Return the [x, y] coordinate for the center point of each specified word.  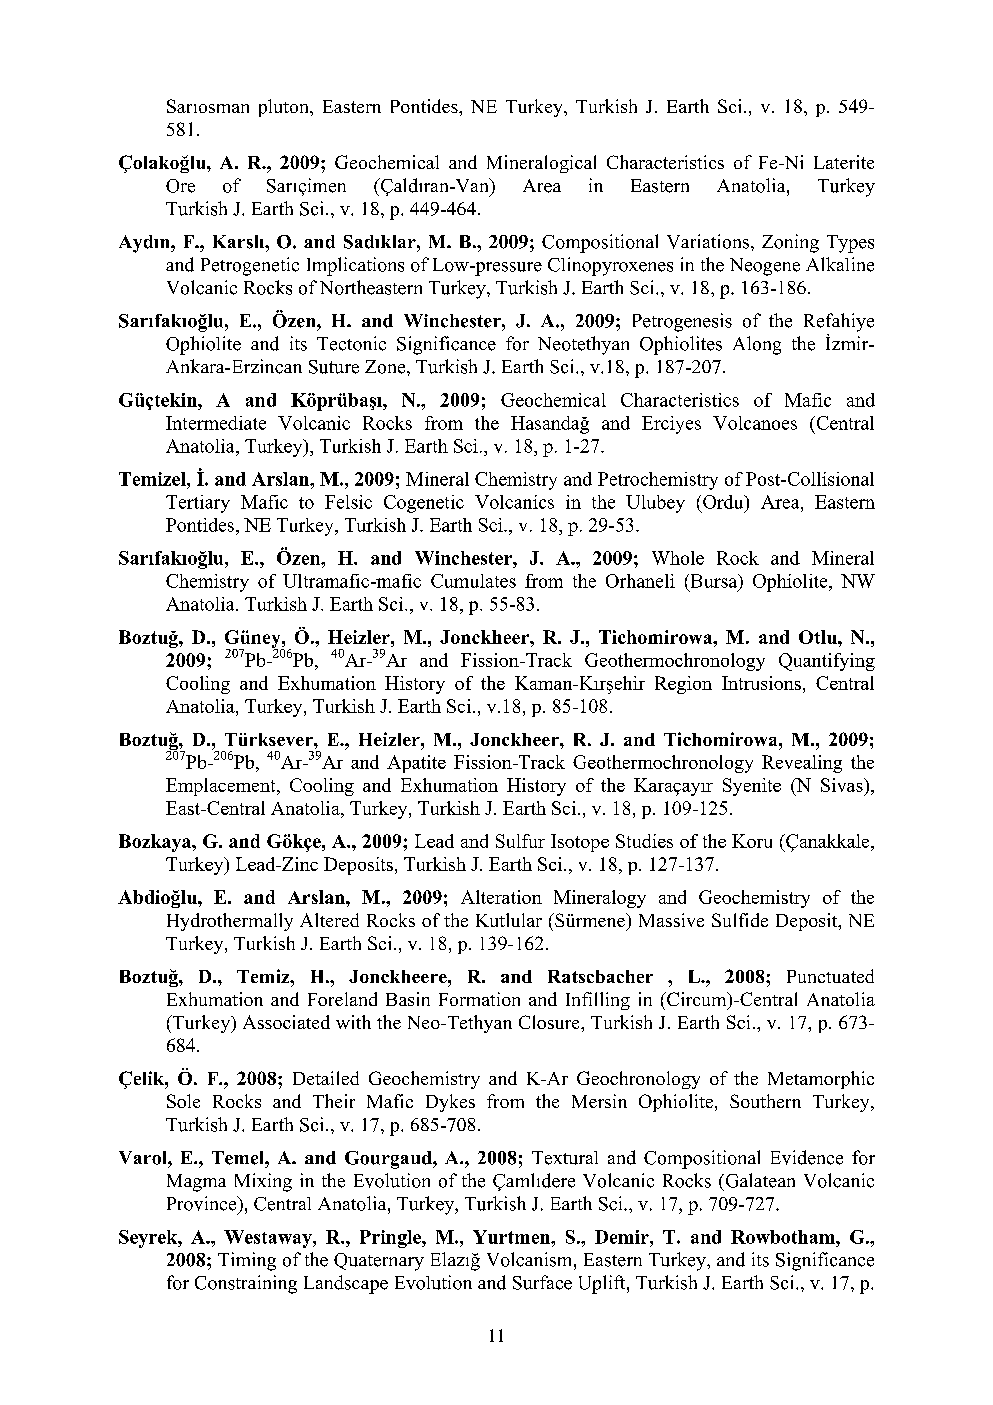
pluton [285, 108]
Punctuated [830, 976]
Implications [355, 266]
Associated [286, 1022]
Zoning [790, 243]
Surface [542, 1282]
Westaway [269, 1239]
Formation [479, 999]
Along [757, 345]
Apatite [416, 764]
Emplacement [222, 787]
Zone [386, 367]
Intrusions [761, 683]
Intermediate [216, 423]
